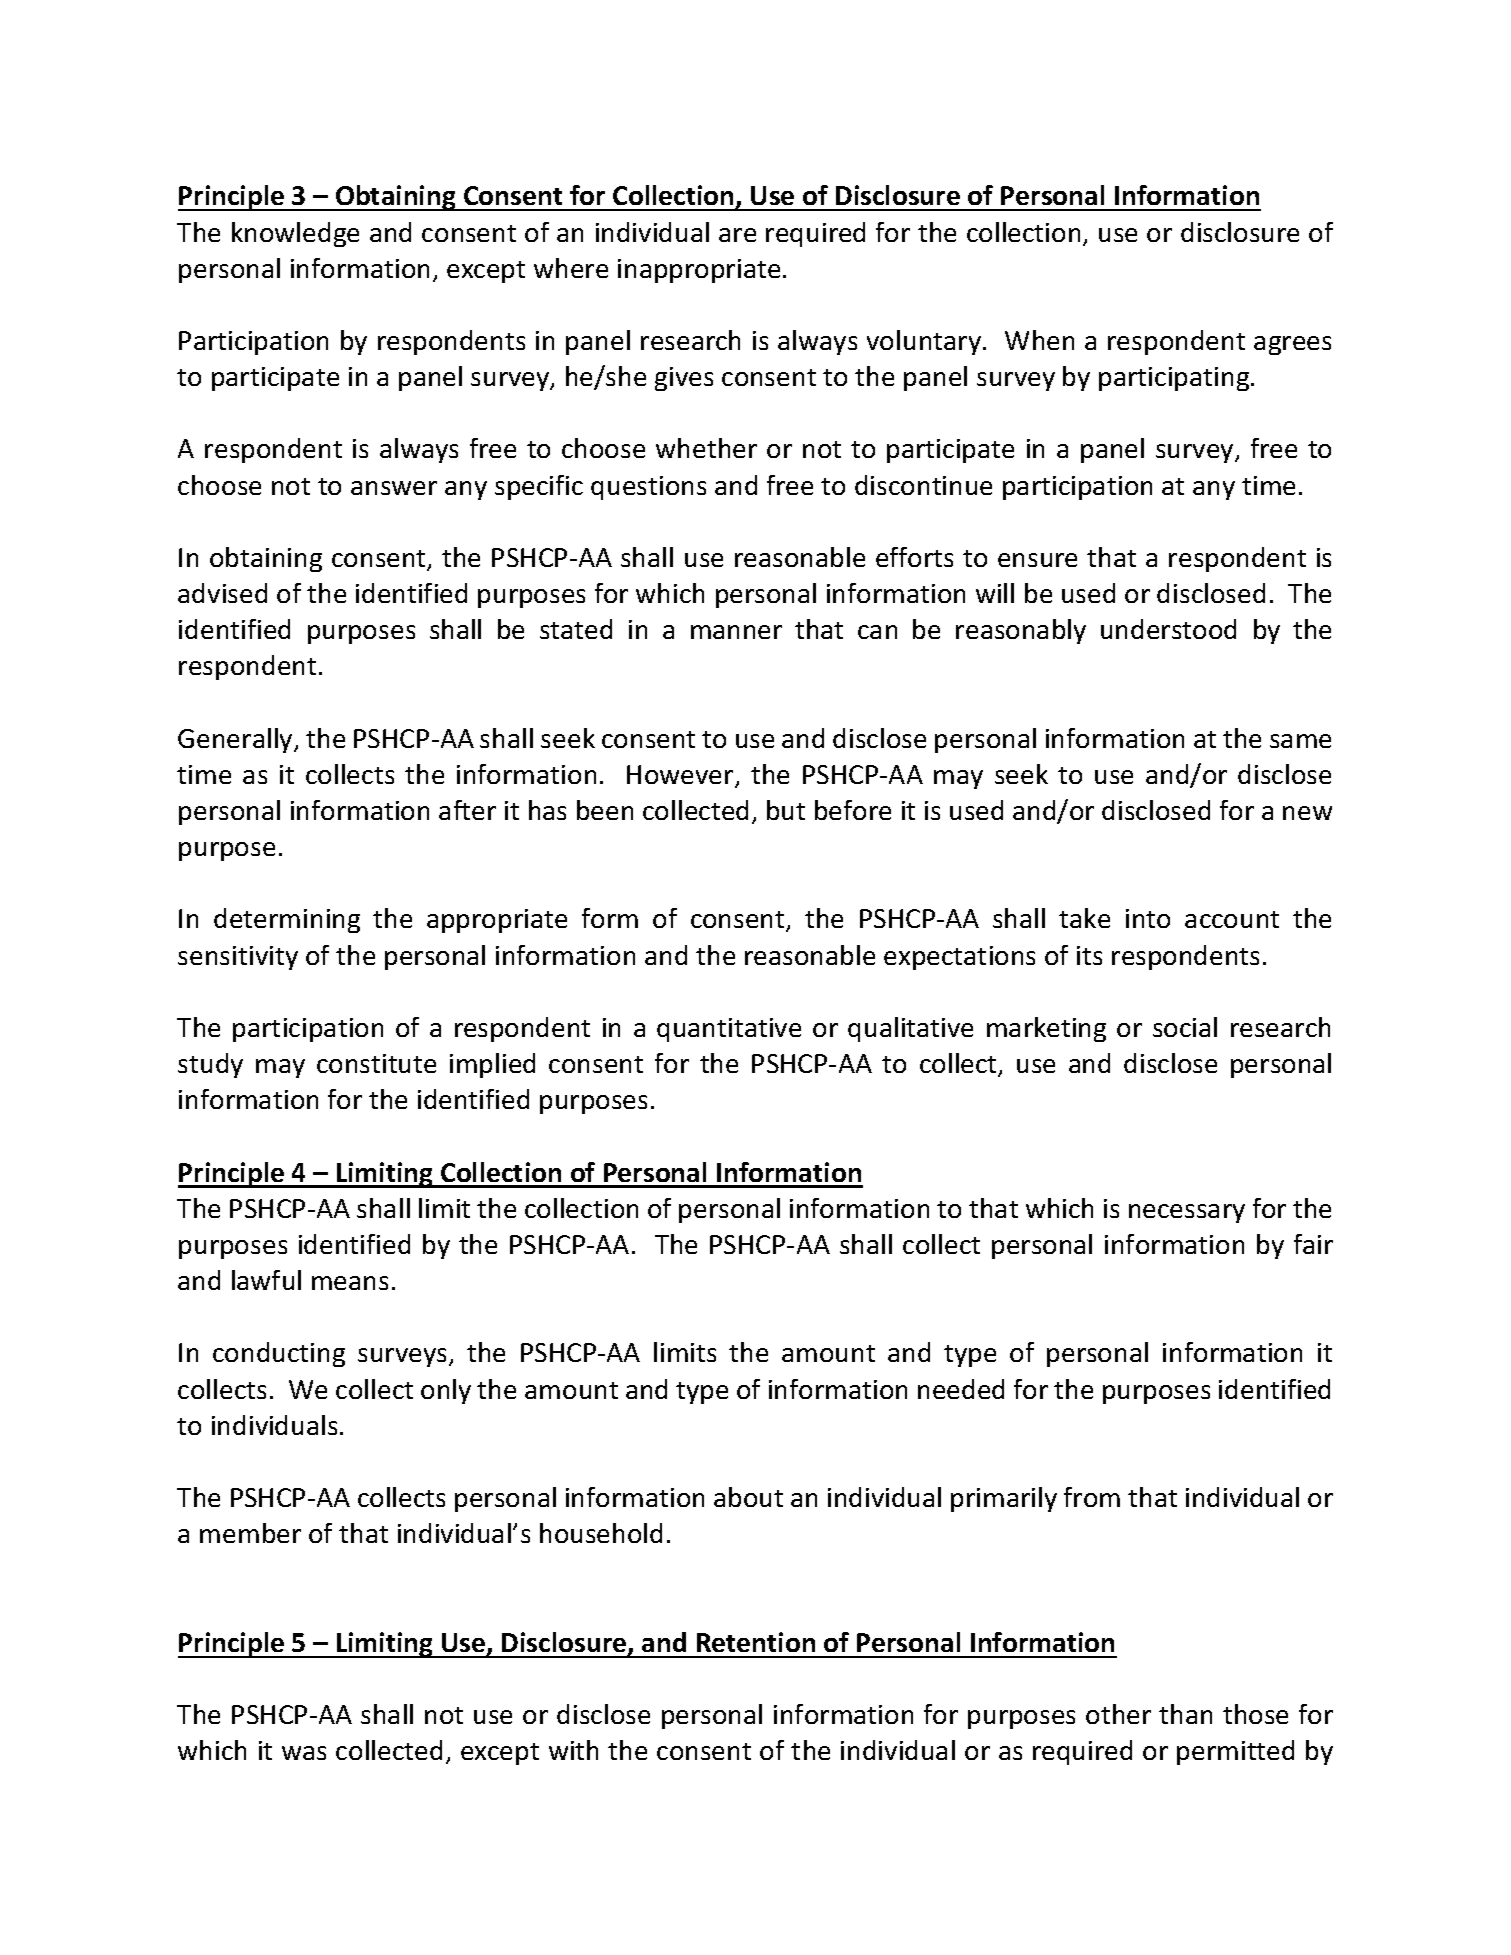  What do you see at coordinates (756, 1642) in the page?
I see `Retention` at bounding box center [756, 1642].
